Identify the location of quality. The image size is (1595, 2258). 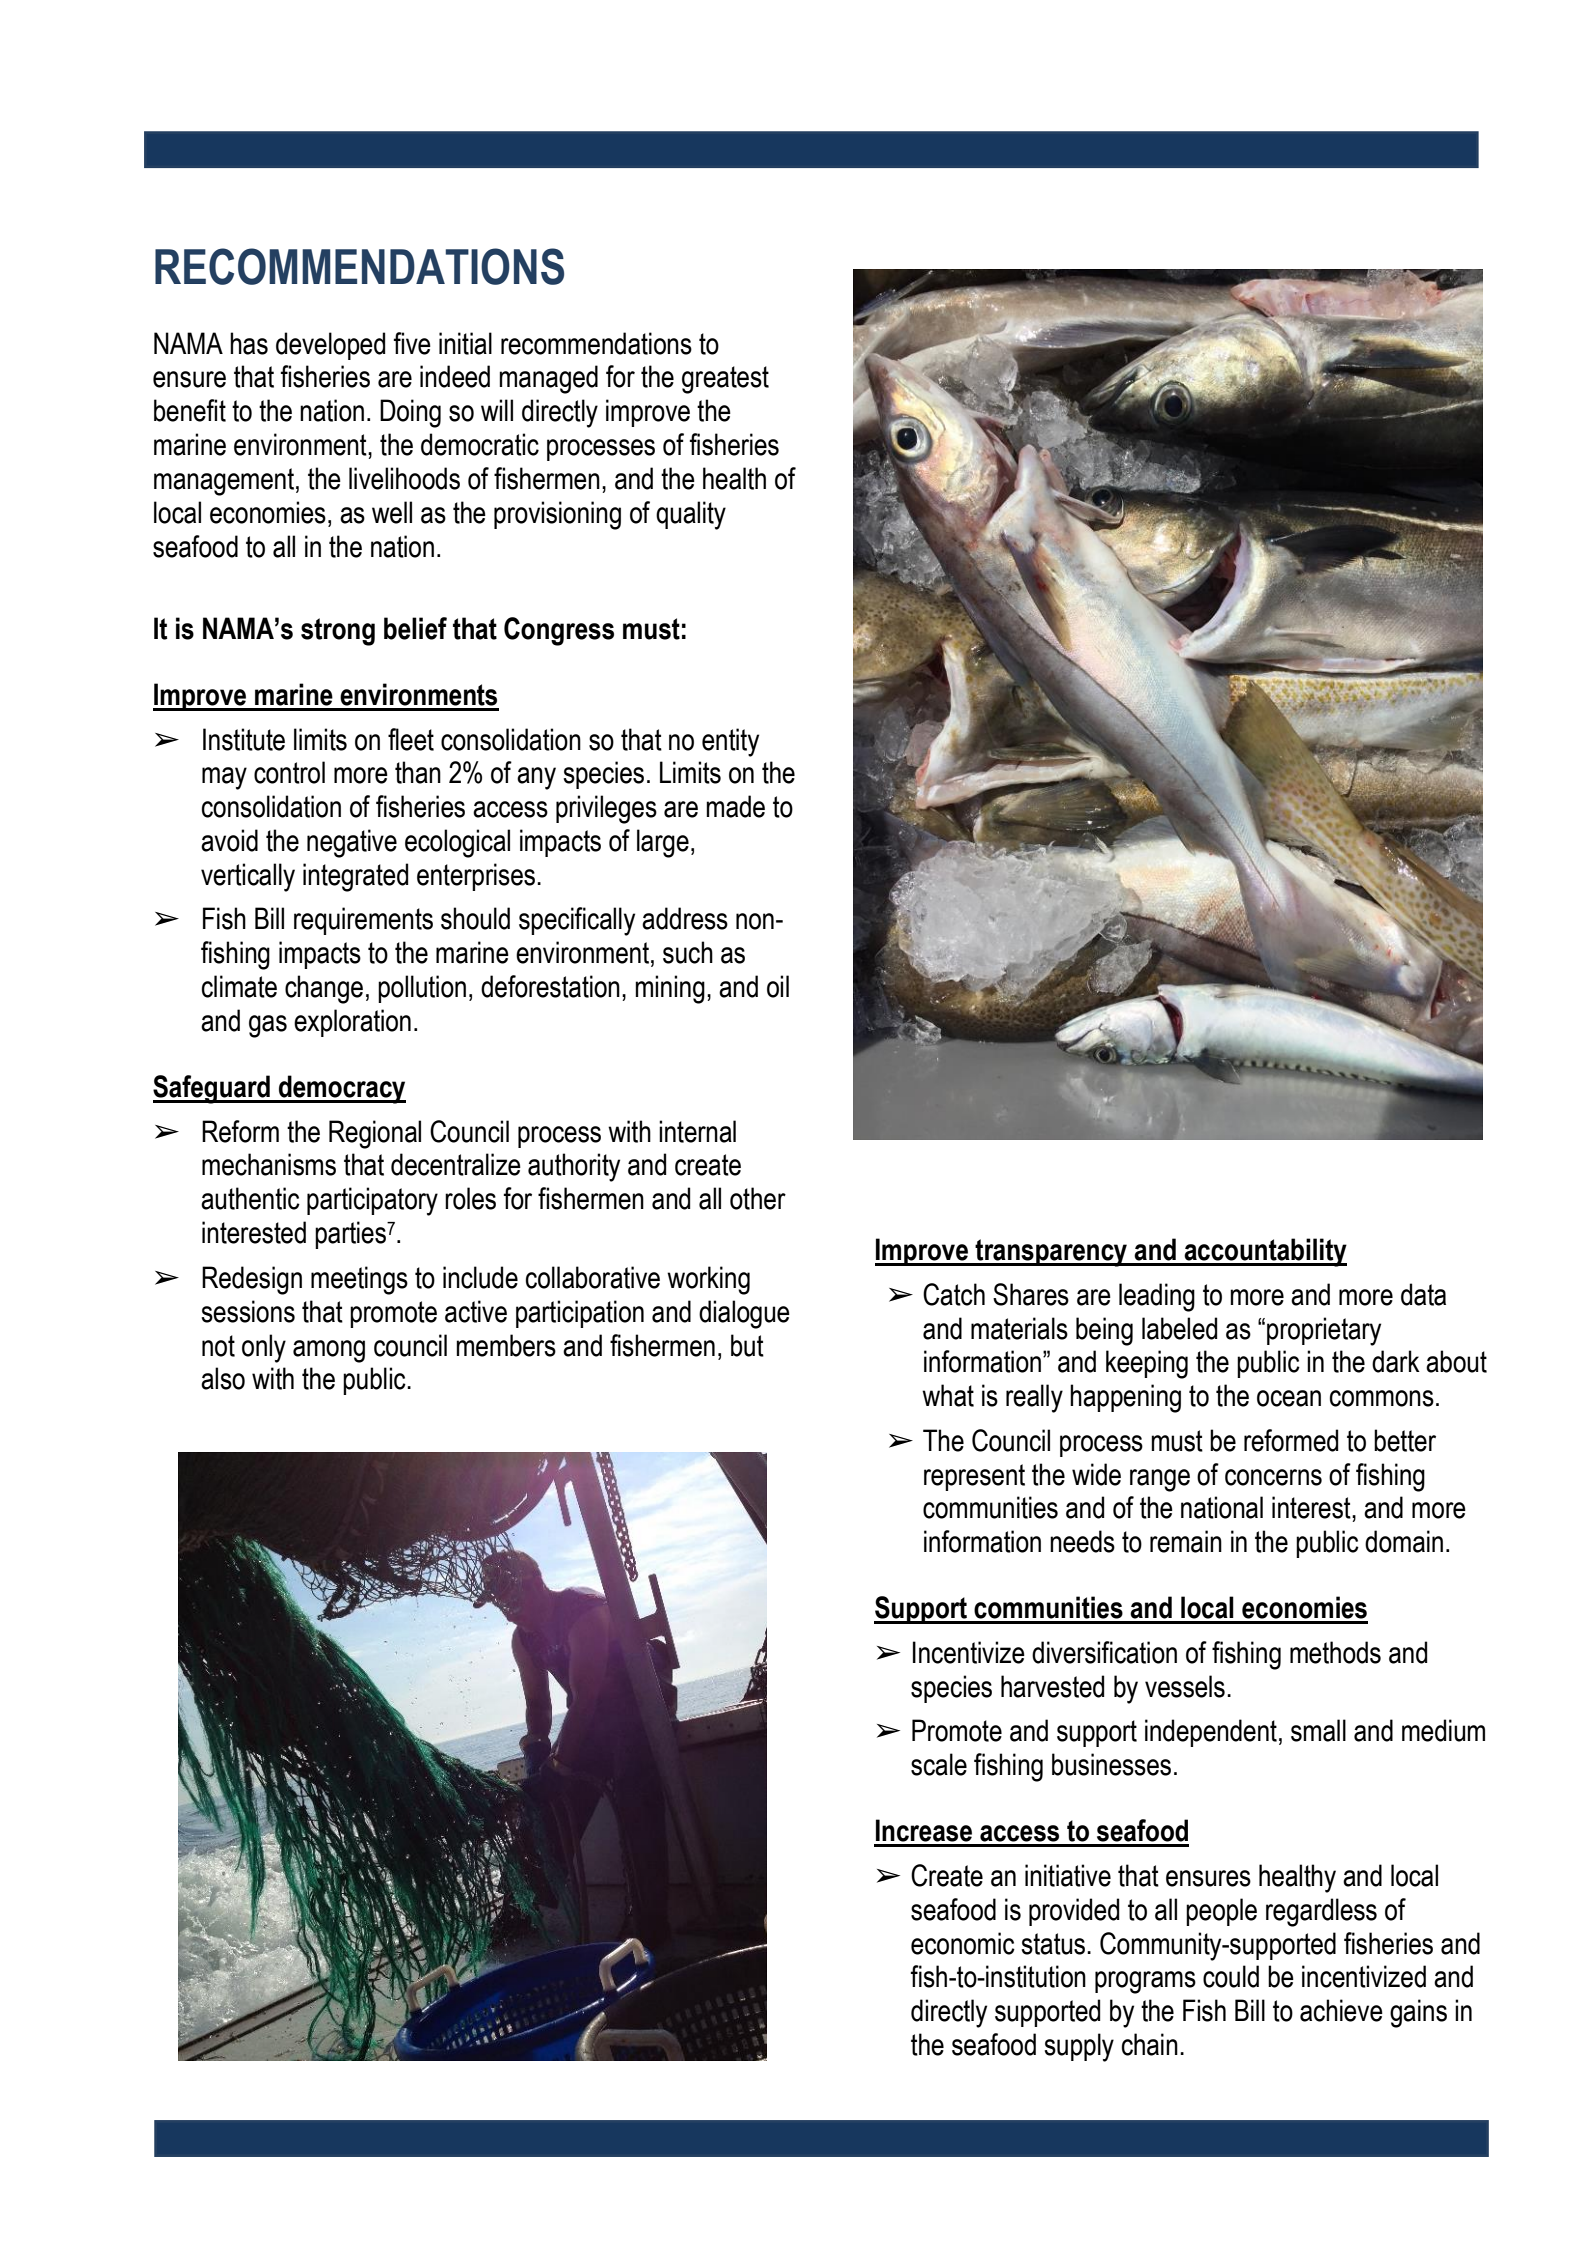
(691, 515).
